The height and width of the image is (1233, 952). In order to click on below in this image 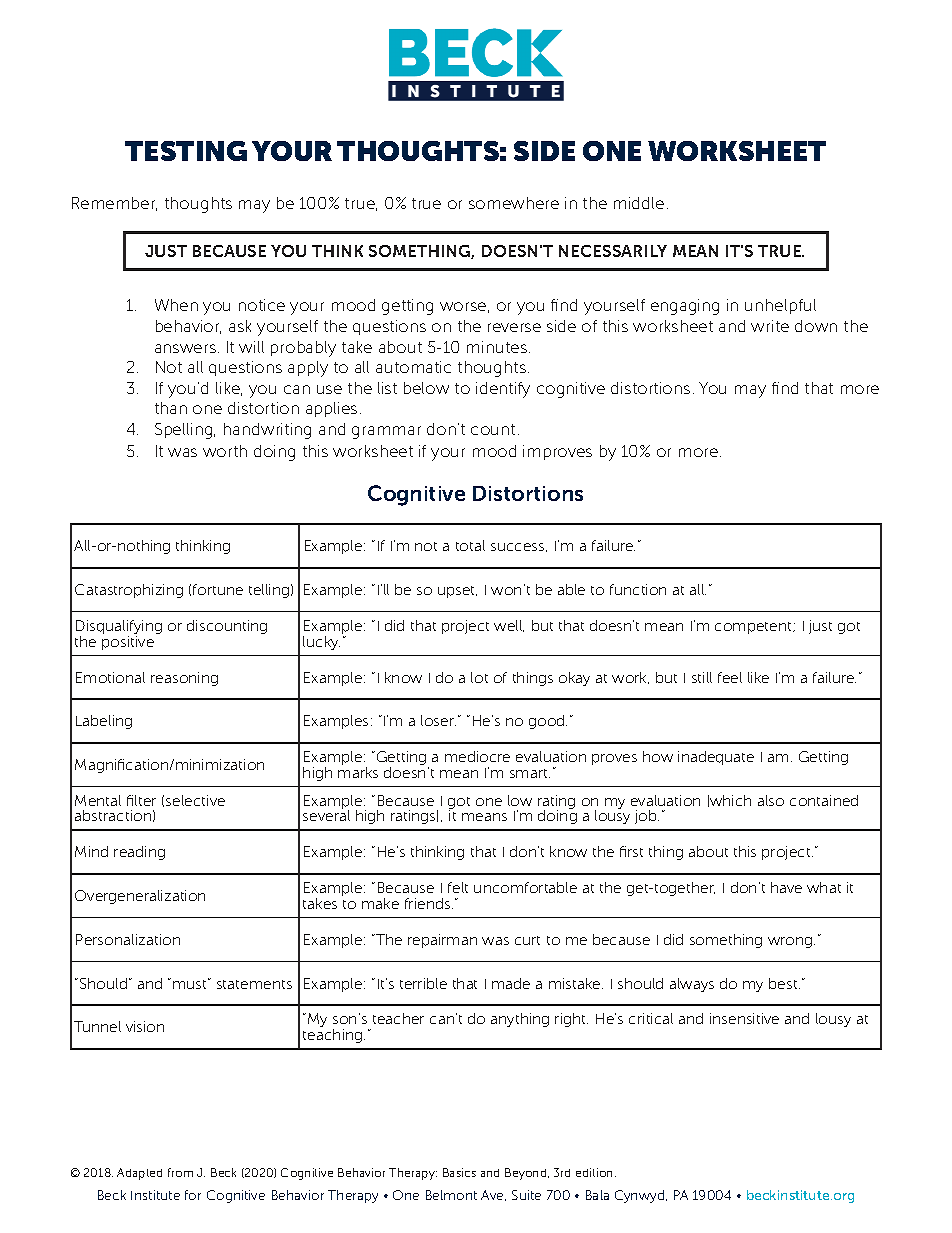, I will do `click(426, 388)`.
